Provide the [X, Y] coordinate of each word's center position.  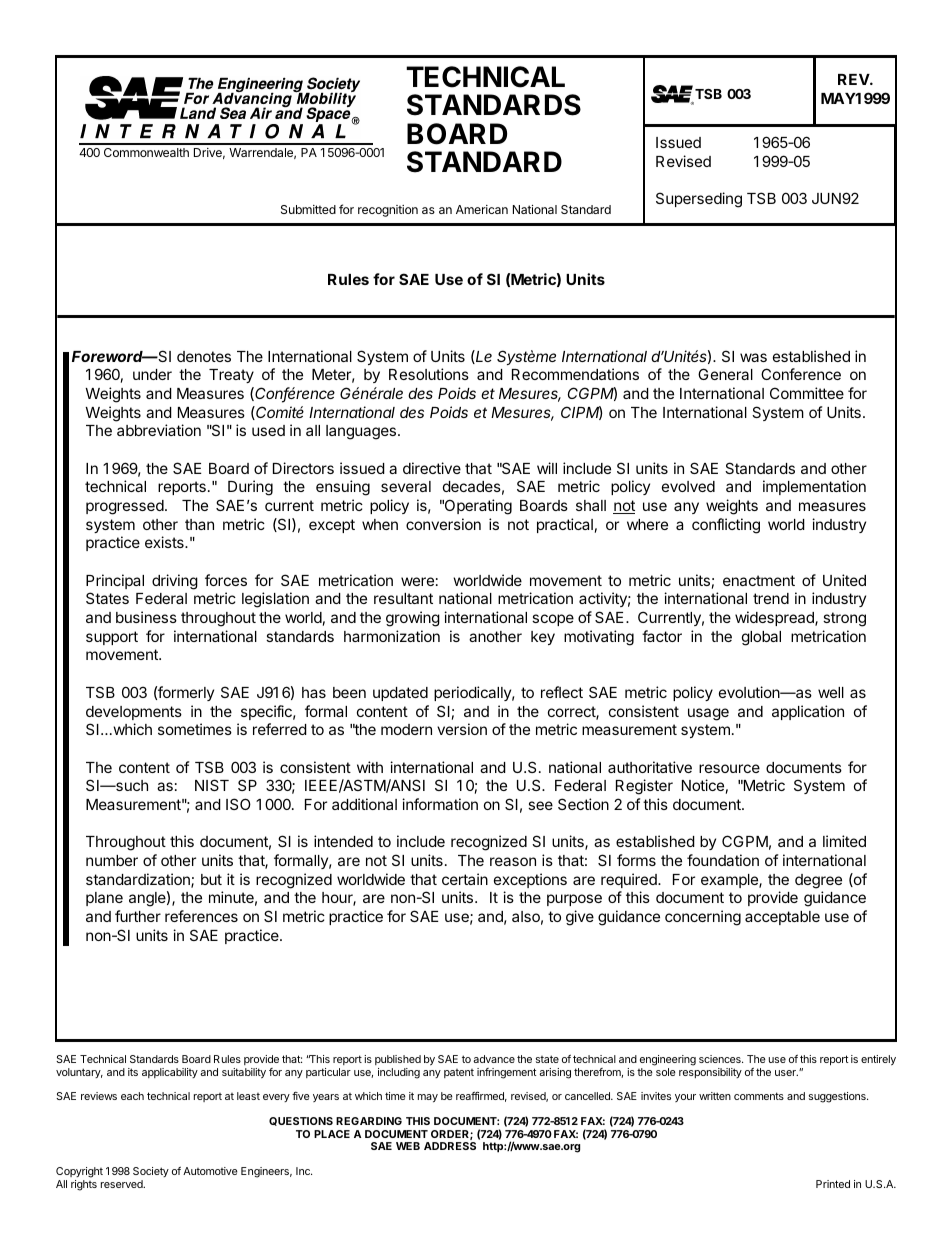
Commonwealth [146, 152]
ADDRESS [450, 1146]
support [112, 638]
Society [151, 1172]
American [482, 209]
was [753, 357]
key [543, 638]
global [761, 638]
